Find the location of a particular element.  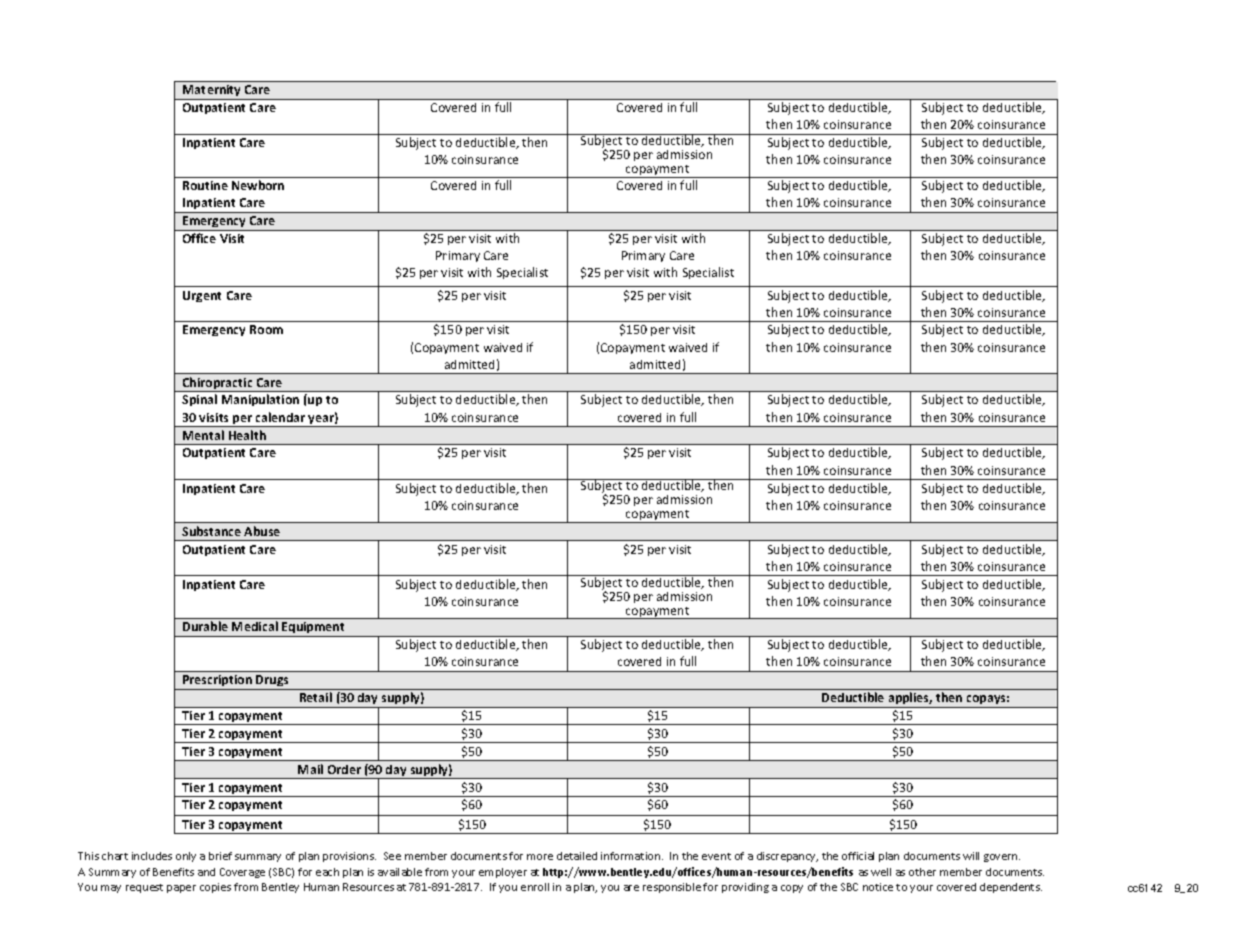

Equipment is located at coordinates (313, 629).
